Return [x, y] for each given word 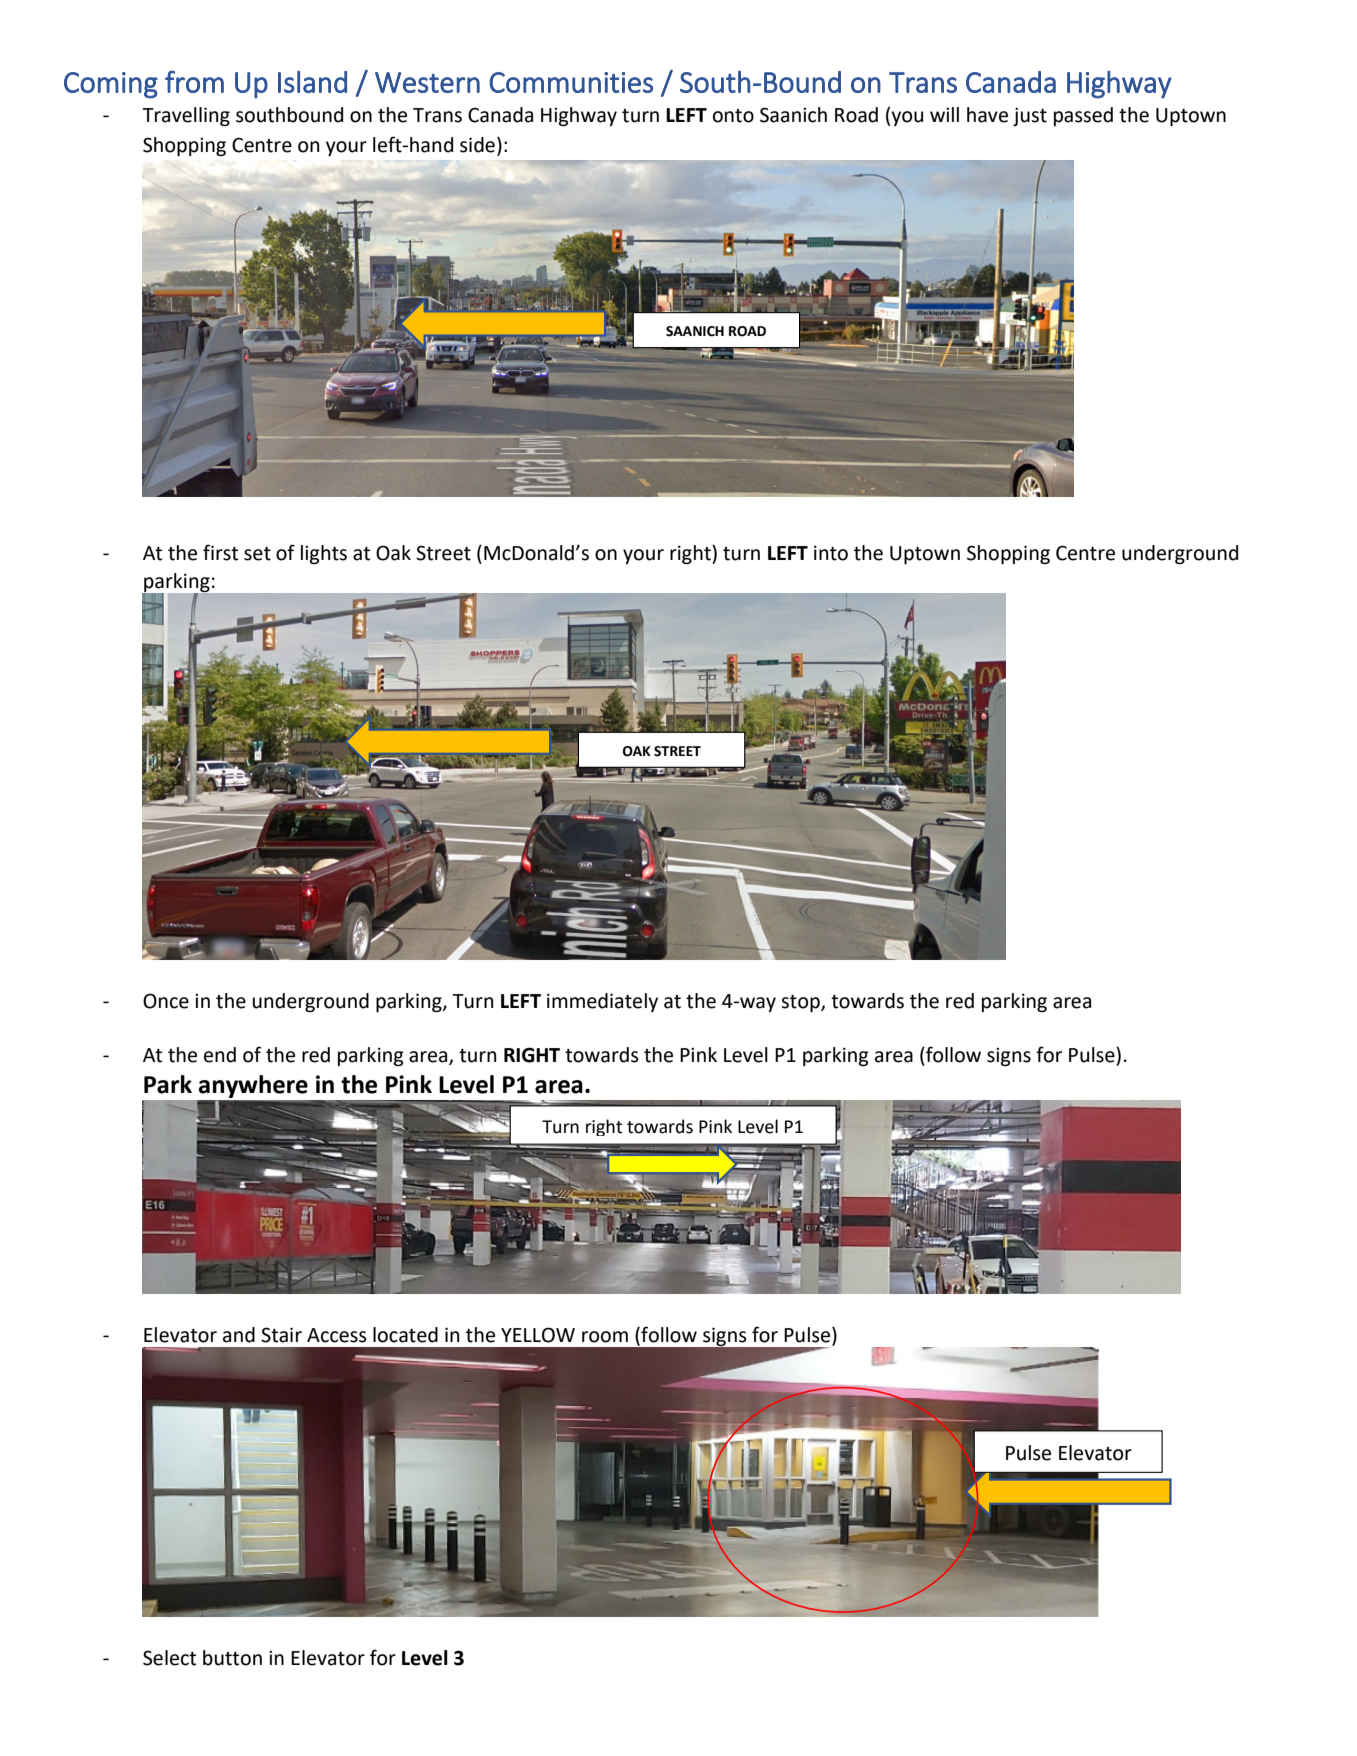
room [605, 1337]
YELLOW [538, 1335]
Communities [571, 82]
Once [166, 1001]
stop [801, 1003]
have [987, 115]
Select [169, 1658]
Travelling [186, 116]
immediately [602, 1002]
